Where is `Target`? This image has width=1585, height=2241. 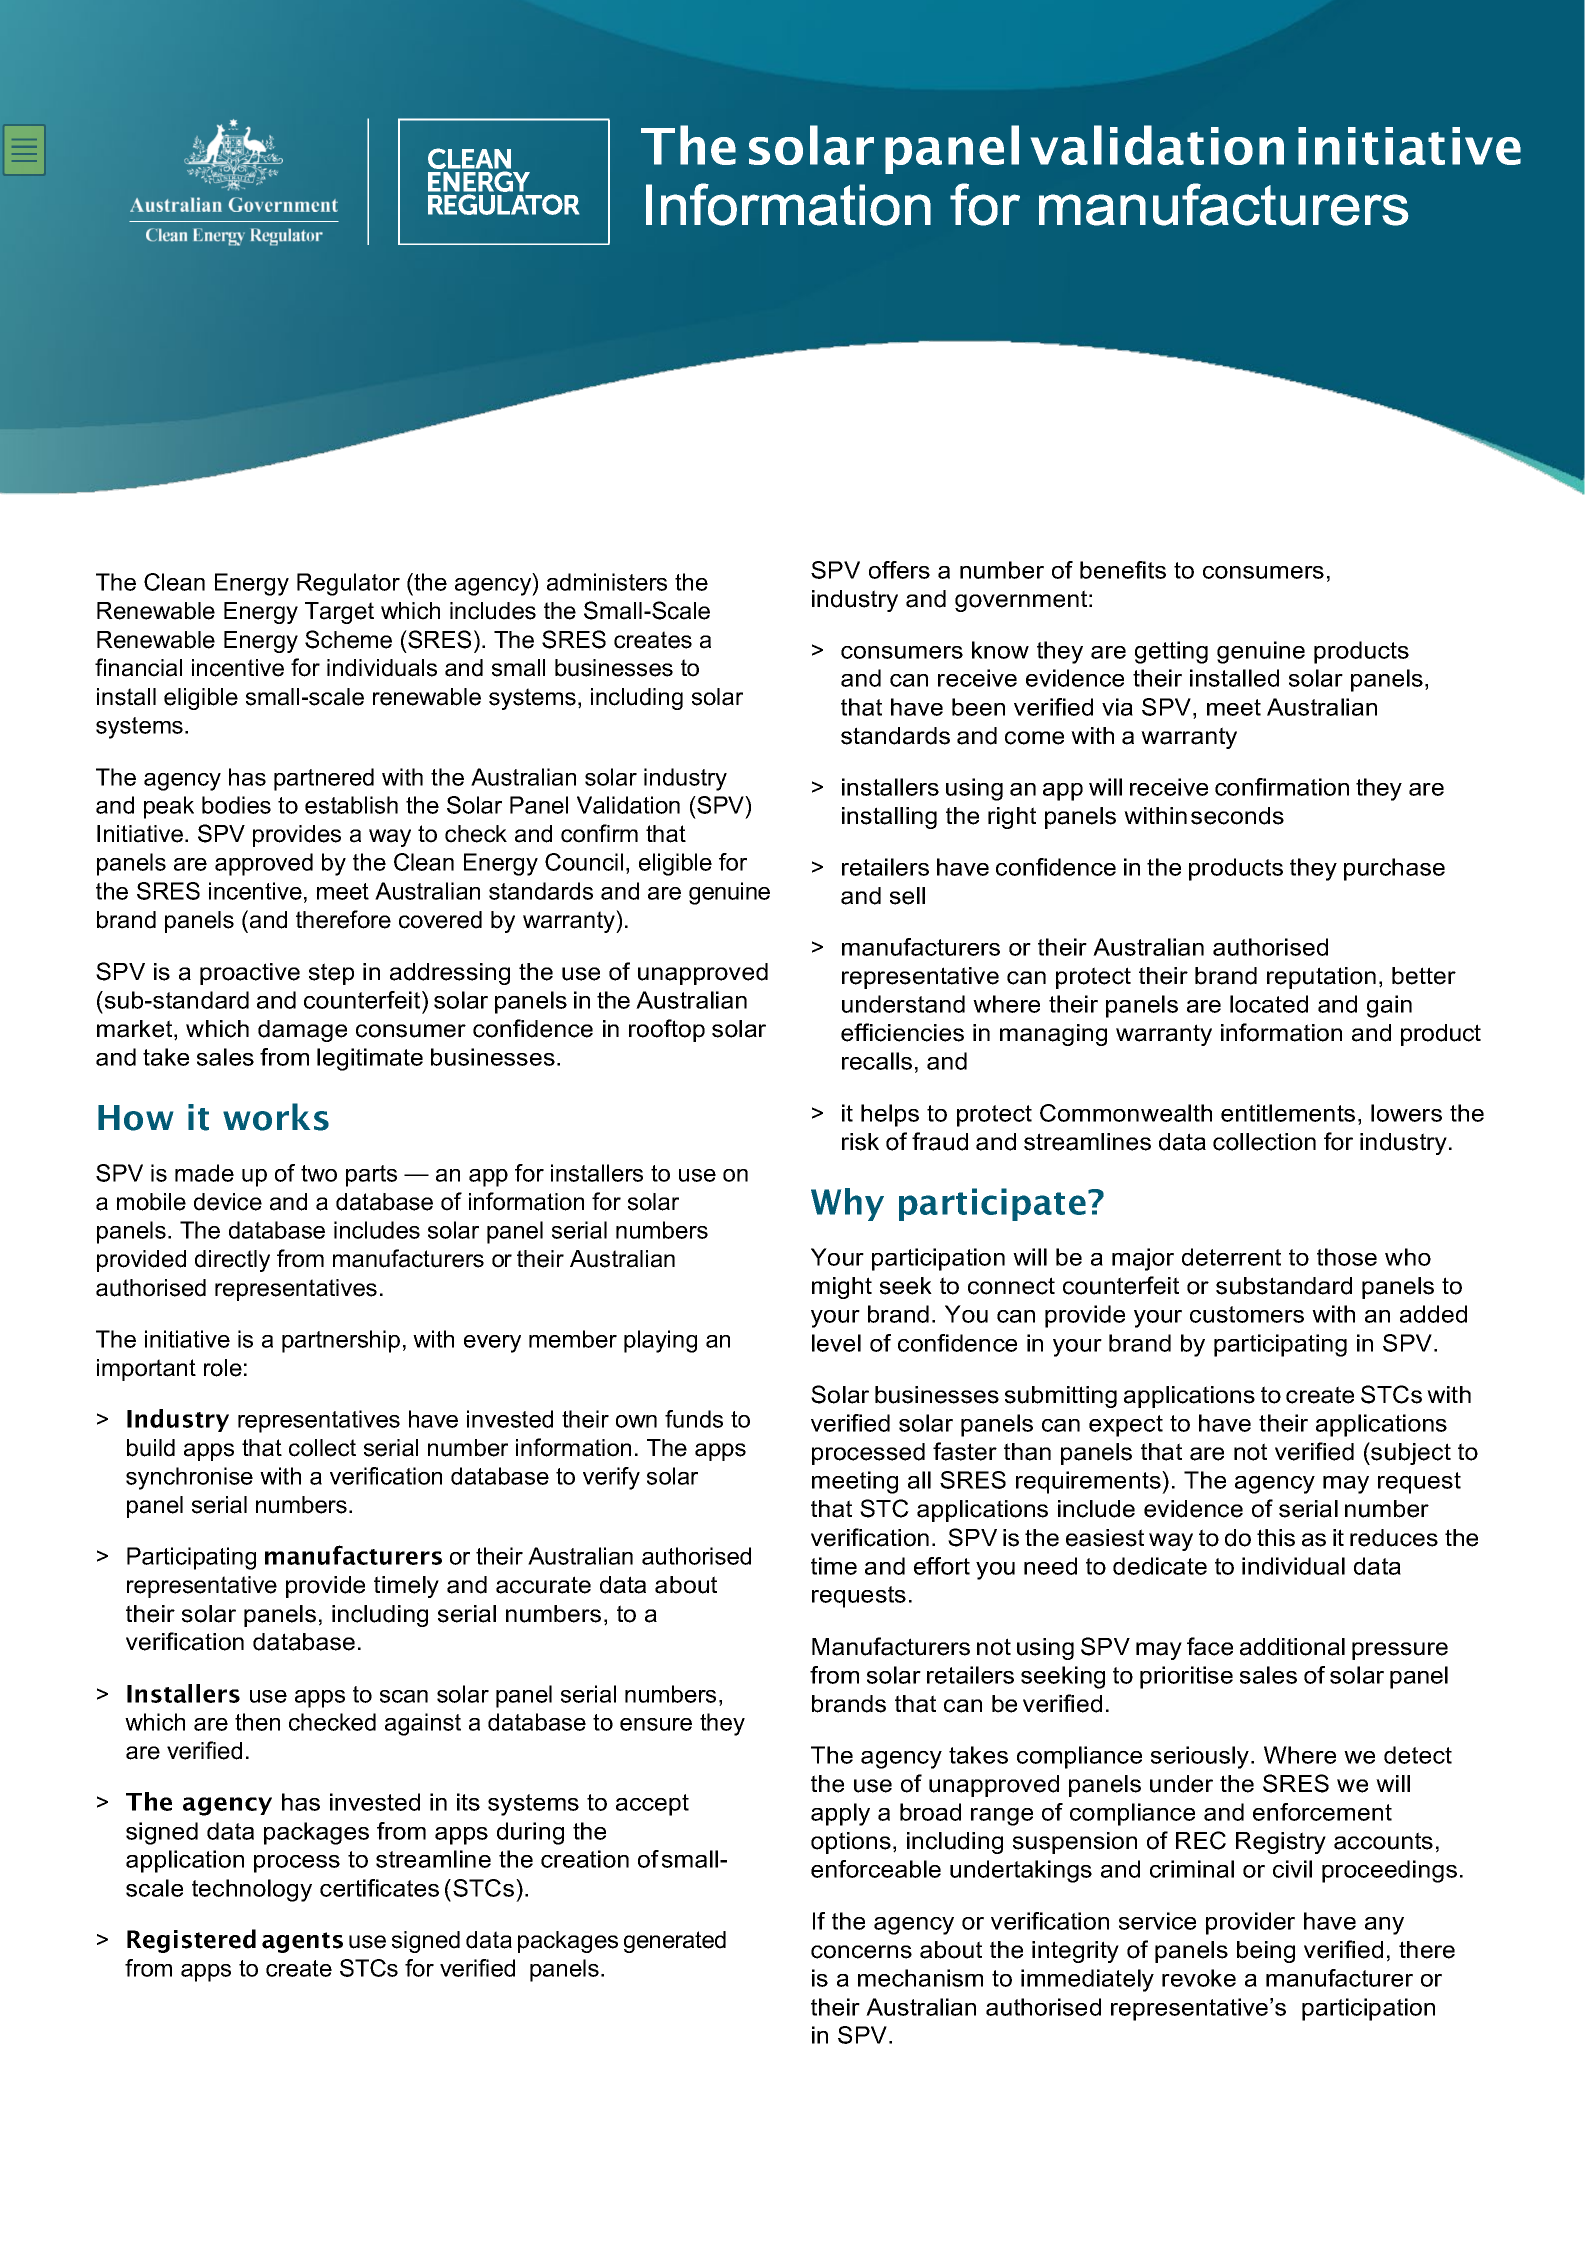
Target is located at coordinates (339, 613).
